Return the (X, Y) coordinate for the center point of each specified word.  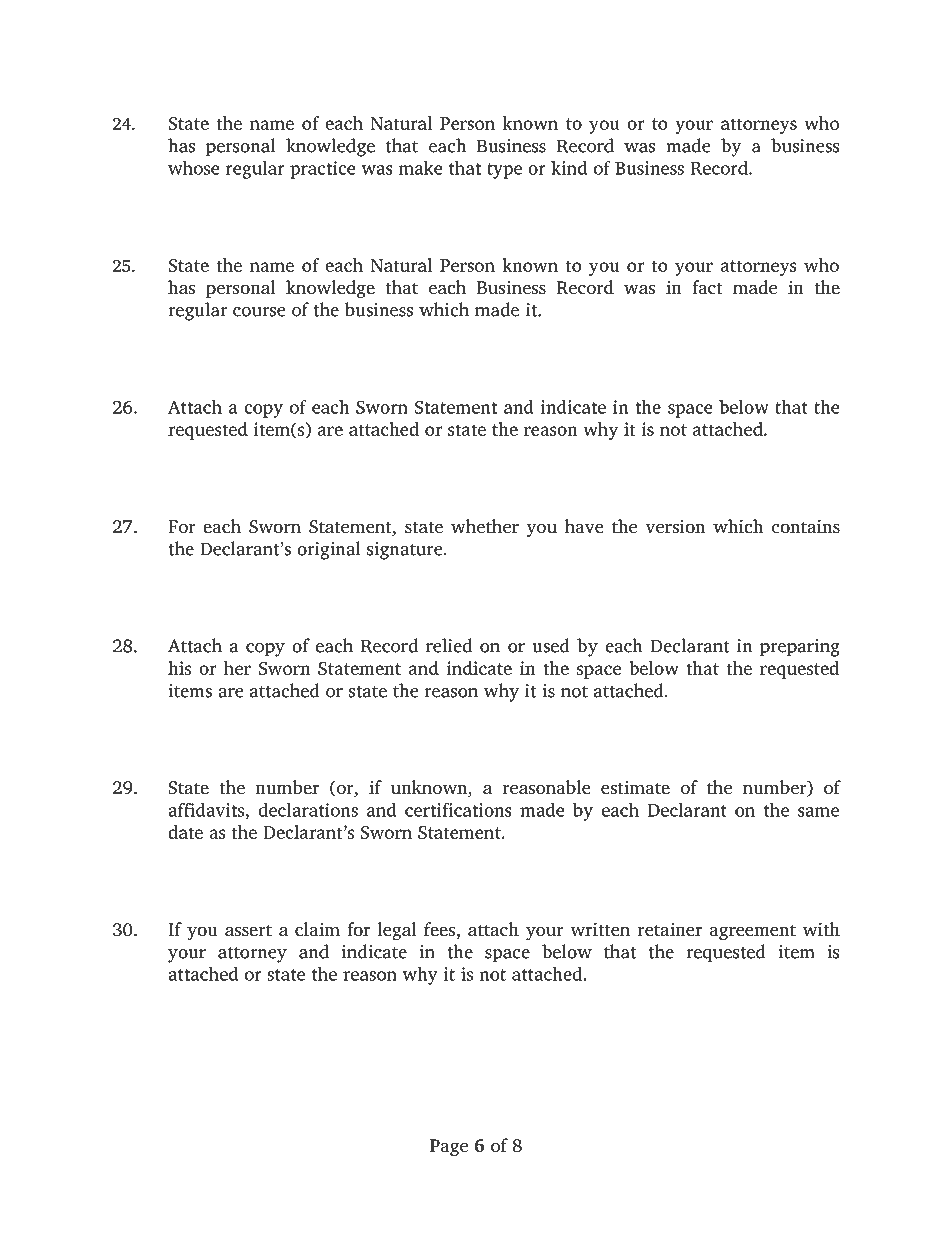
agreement (753, 932)
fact (707, 287)
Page (449, 1148)
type (504, 171)
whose (193, 167)
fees (440, 930)
